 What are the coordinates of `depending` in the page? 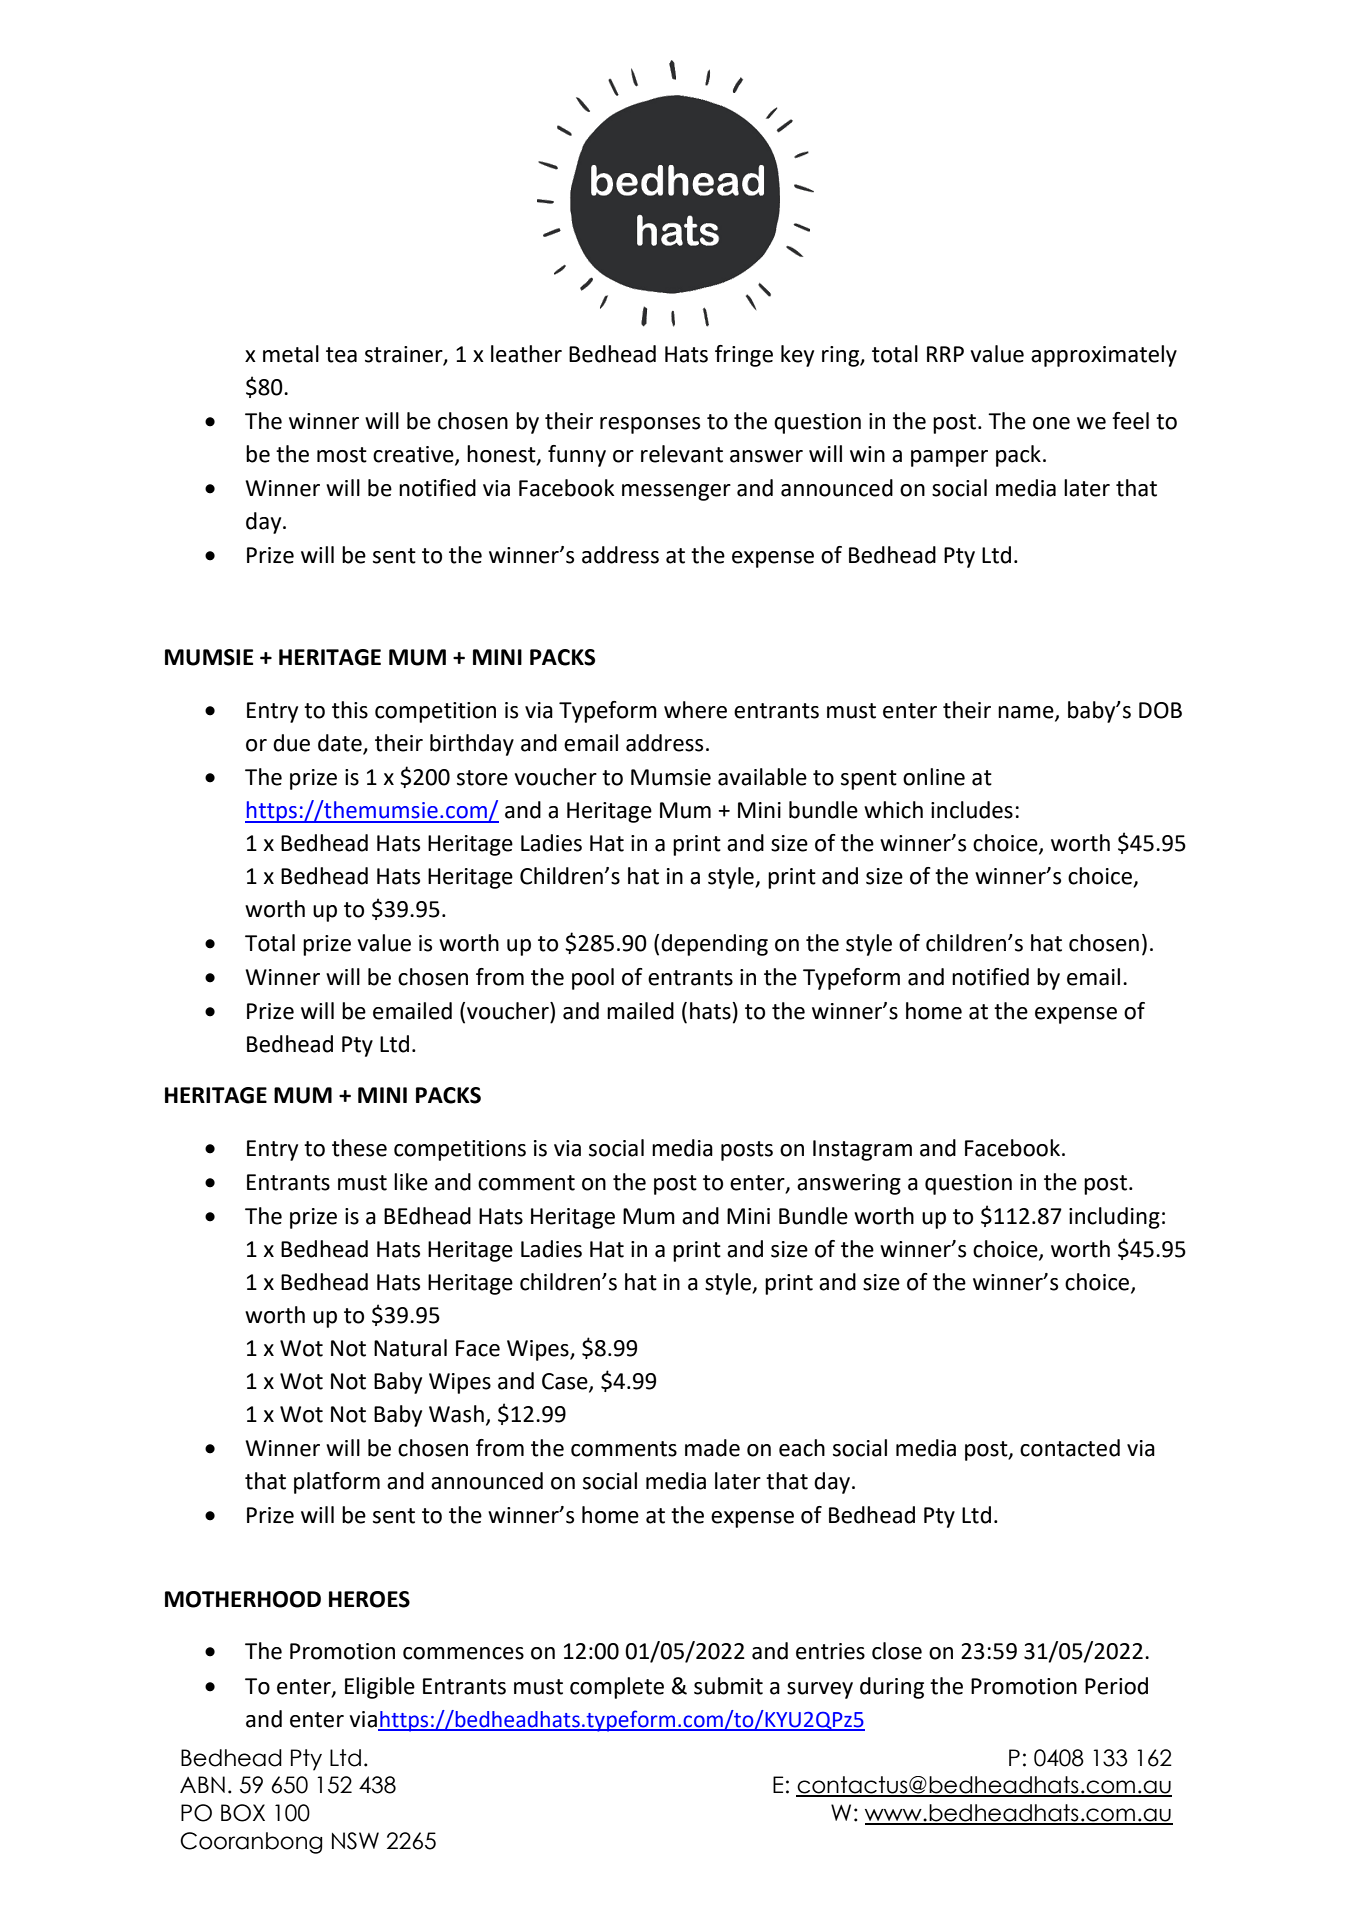 It's located at (714, 945).
